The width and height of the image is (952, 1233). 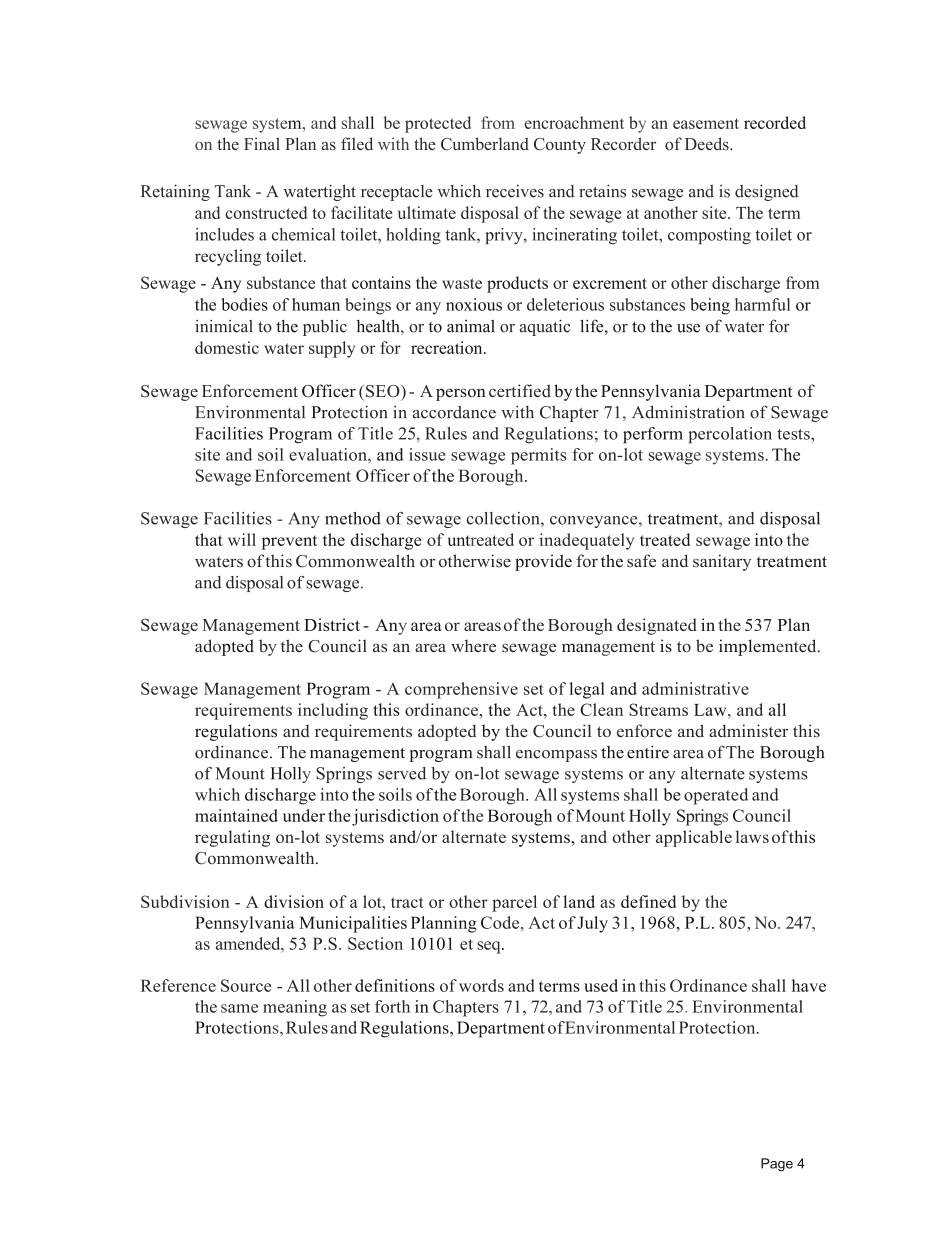 What do you see at coordinates (481, 985) in the image?
I see `words` at bounding box center [481, 985].
